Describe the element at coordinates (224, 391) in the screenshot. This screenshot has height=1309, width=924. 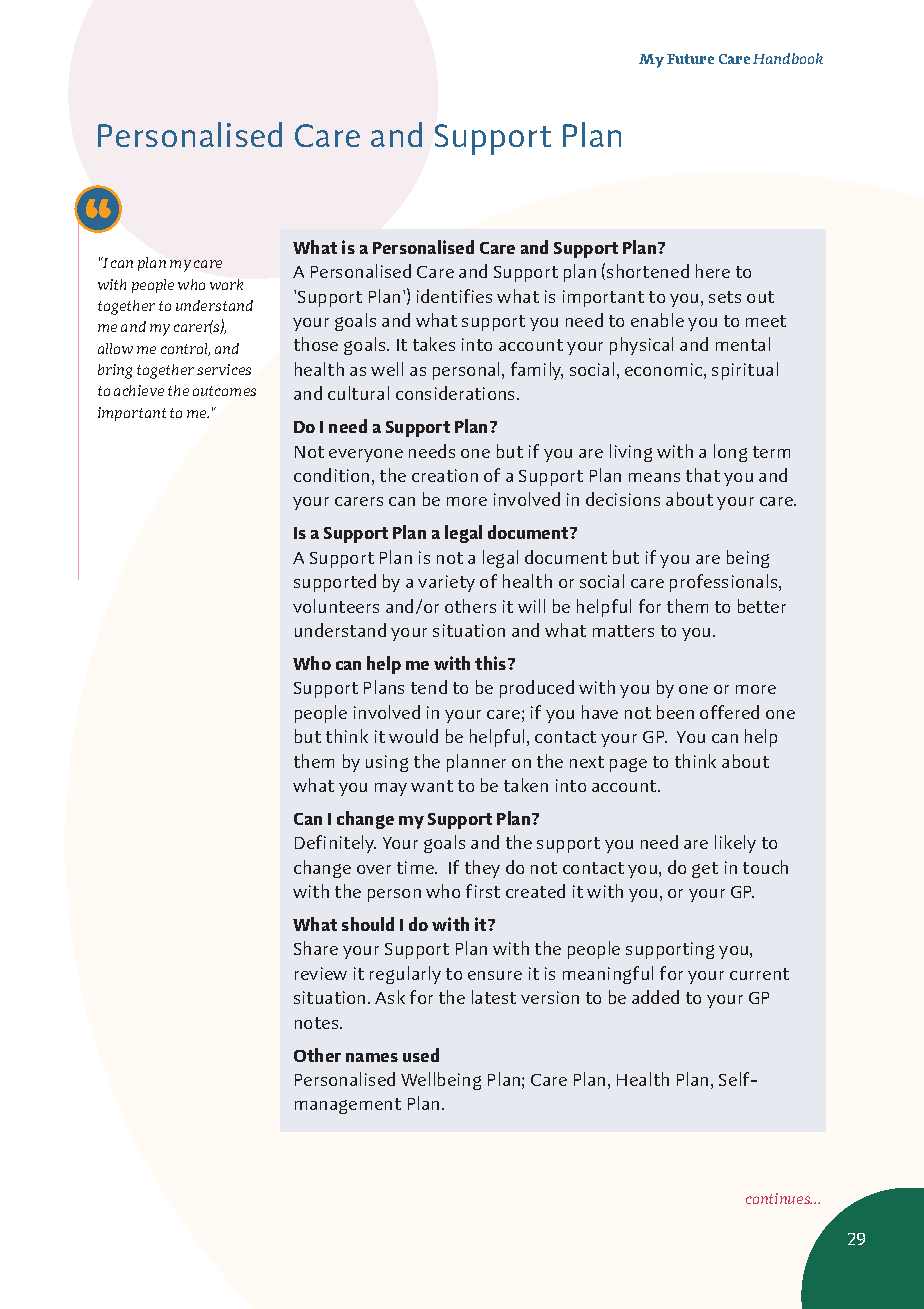
I see `outcomes` at that location.
